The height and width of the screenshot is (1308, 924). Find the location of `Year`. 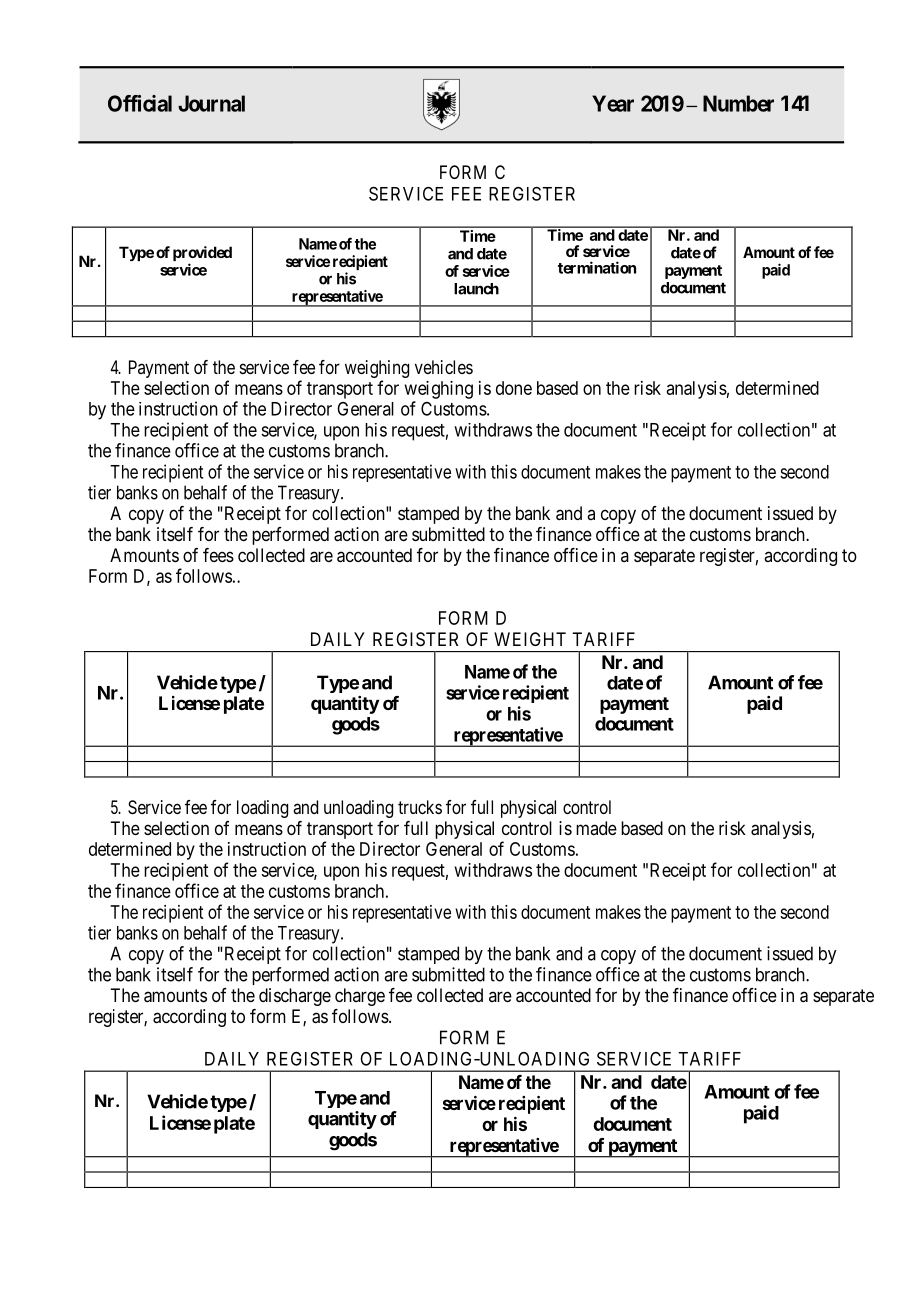

Year is located at coordinates (613, 103).
